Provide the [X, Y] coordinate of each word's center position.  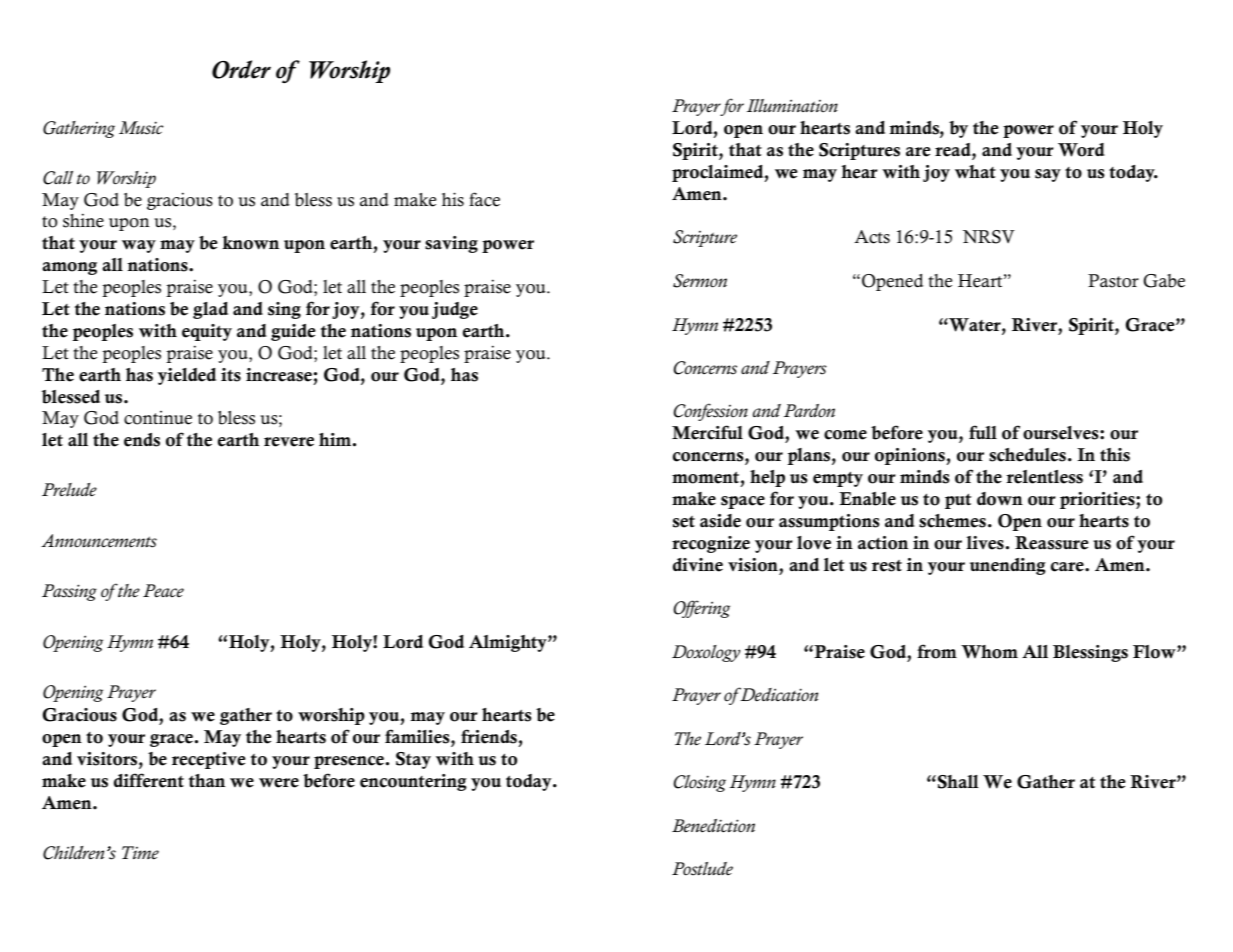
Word [1081, 150]
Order [241, 69]
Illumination [792, 106]
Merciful [707, 432]
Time [140, 853]
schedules [1027, 455]
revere [289, 442]
